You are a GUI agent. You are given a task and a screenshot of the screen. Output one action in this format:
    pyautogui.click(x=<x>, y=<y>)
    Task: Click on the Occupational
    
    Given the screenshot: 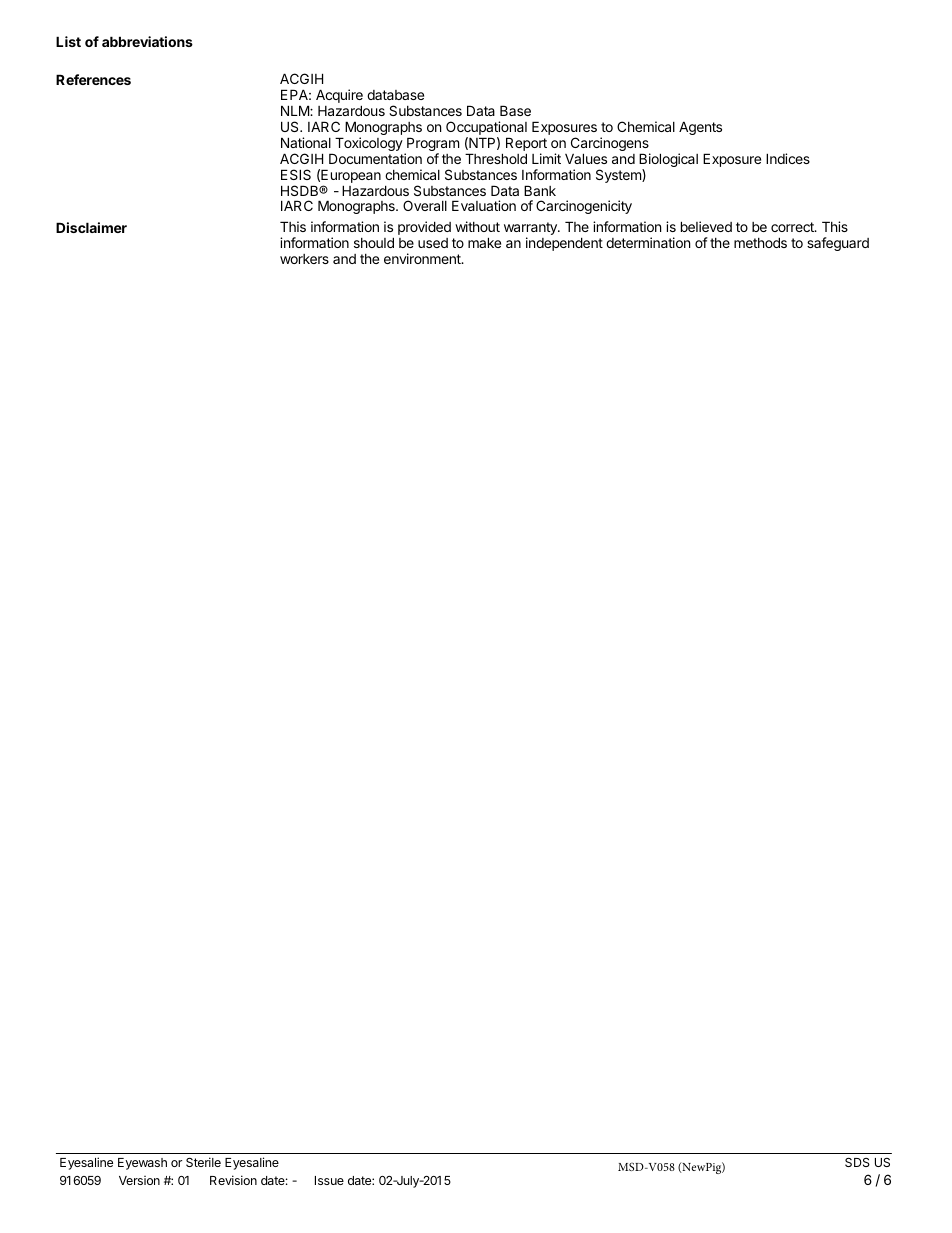 What is the action you would take?
    pyautogui.click(x=486, y=129)
